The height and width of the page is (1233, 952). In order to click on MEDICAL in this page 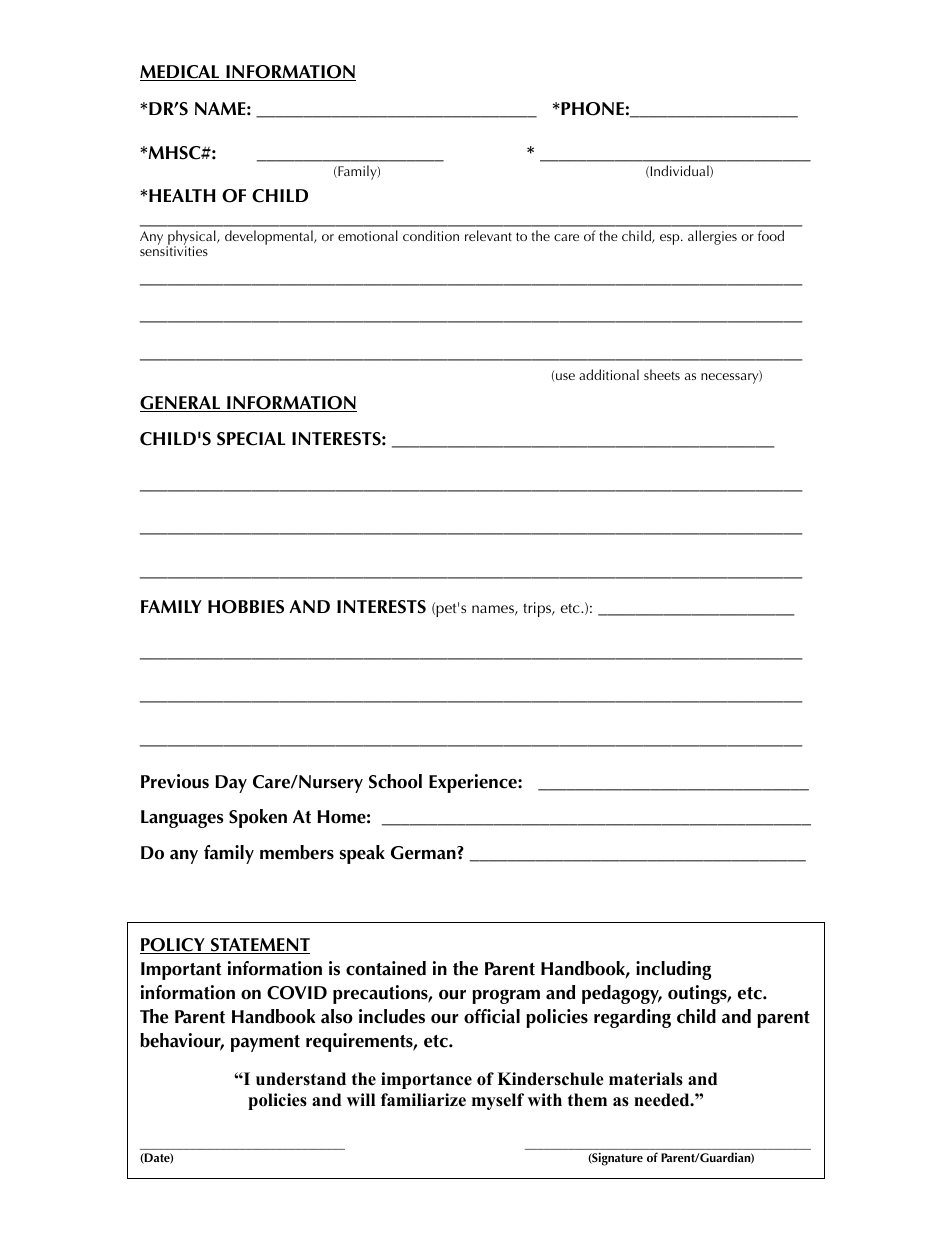, I will do `click(181, 73)`.
